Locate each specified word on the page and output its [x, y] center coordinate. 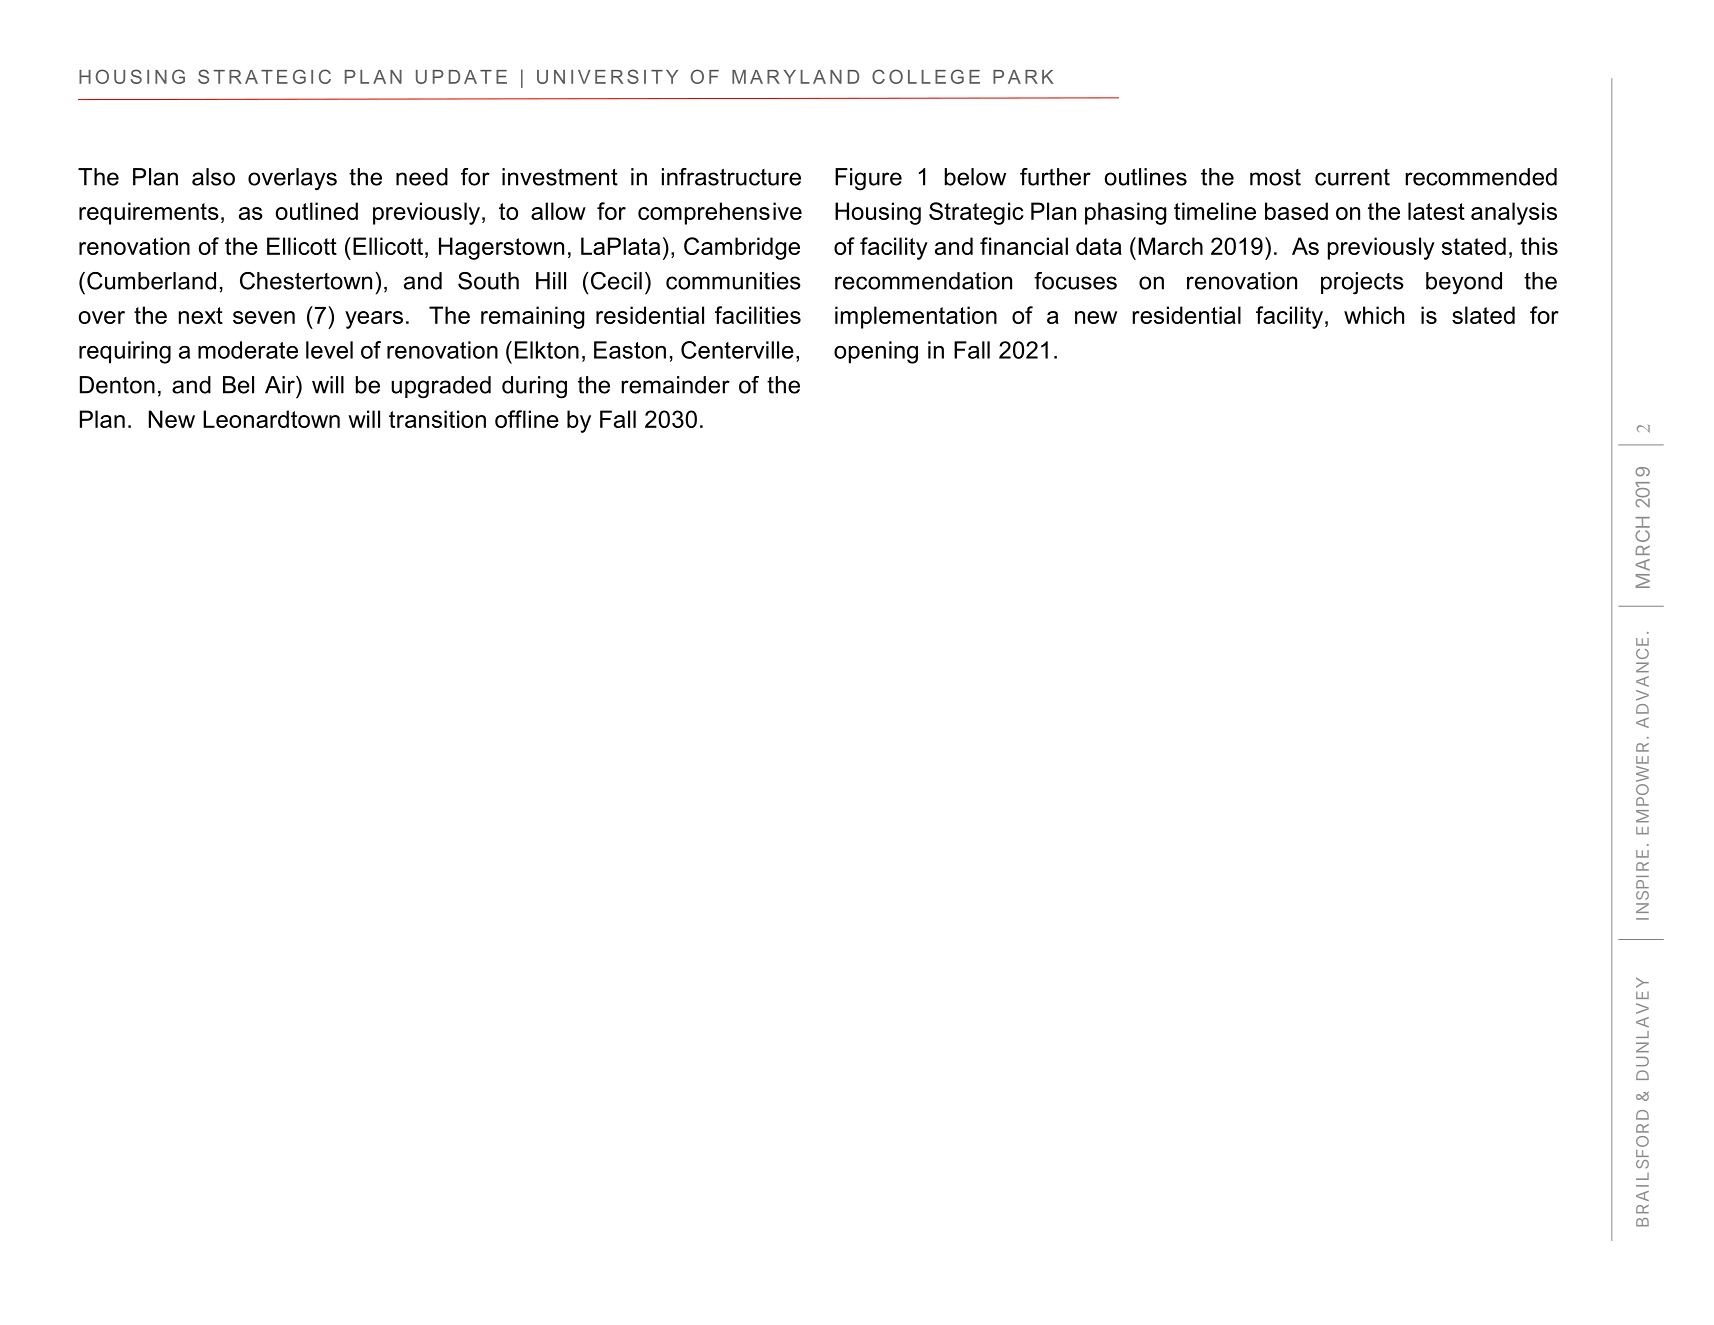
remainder [675, 385]
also [213, 177]
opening [876, 352]
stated [1474, 246]
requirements [149, 213]
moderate [248, 350]
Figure [868, 179]
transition [437, 419]
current [1352, 177]
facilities [758, 315]
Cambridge [742, 248]
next [201, 315]
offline [527, 419]
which [1374, 315]
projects [1362, 283]
